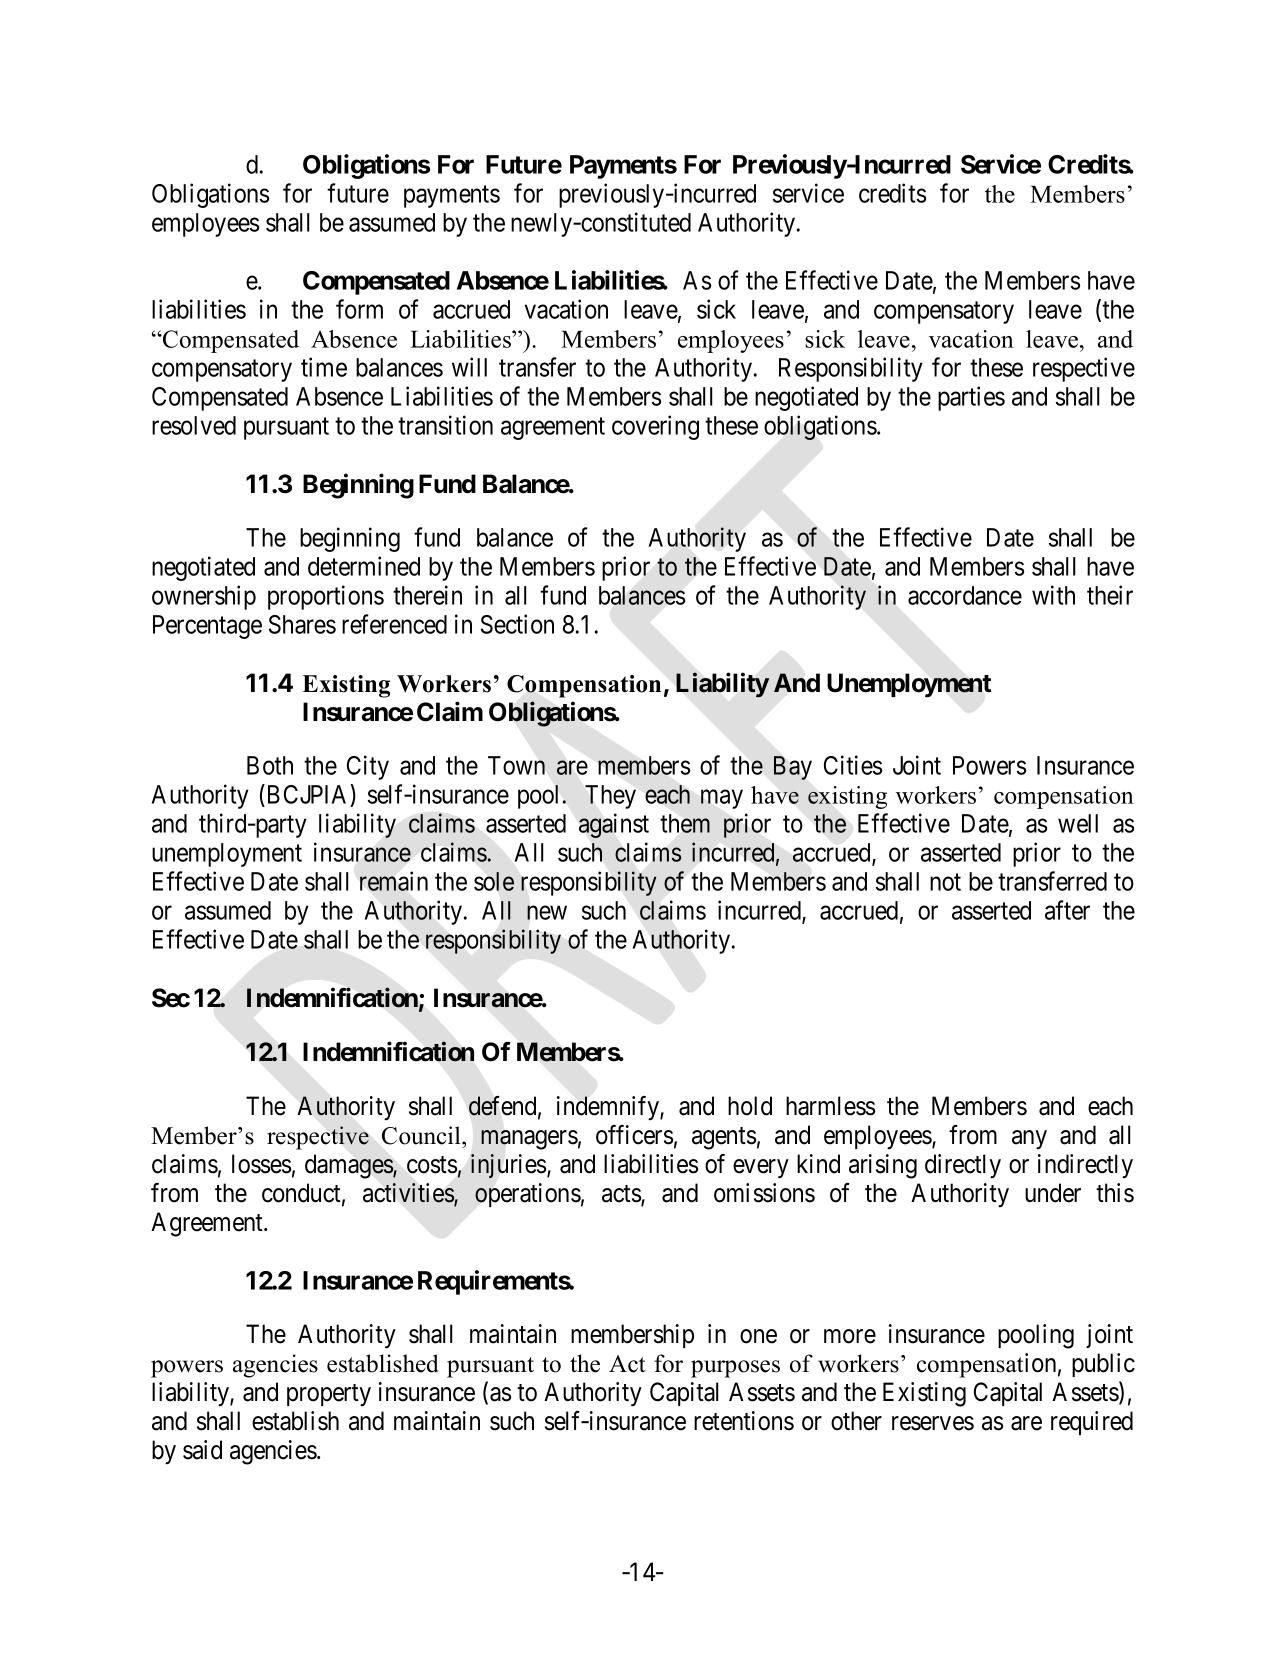  What do you see at coordinates (270, 765) in the image?
I see `Both` at bounding box center [270, 765].
